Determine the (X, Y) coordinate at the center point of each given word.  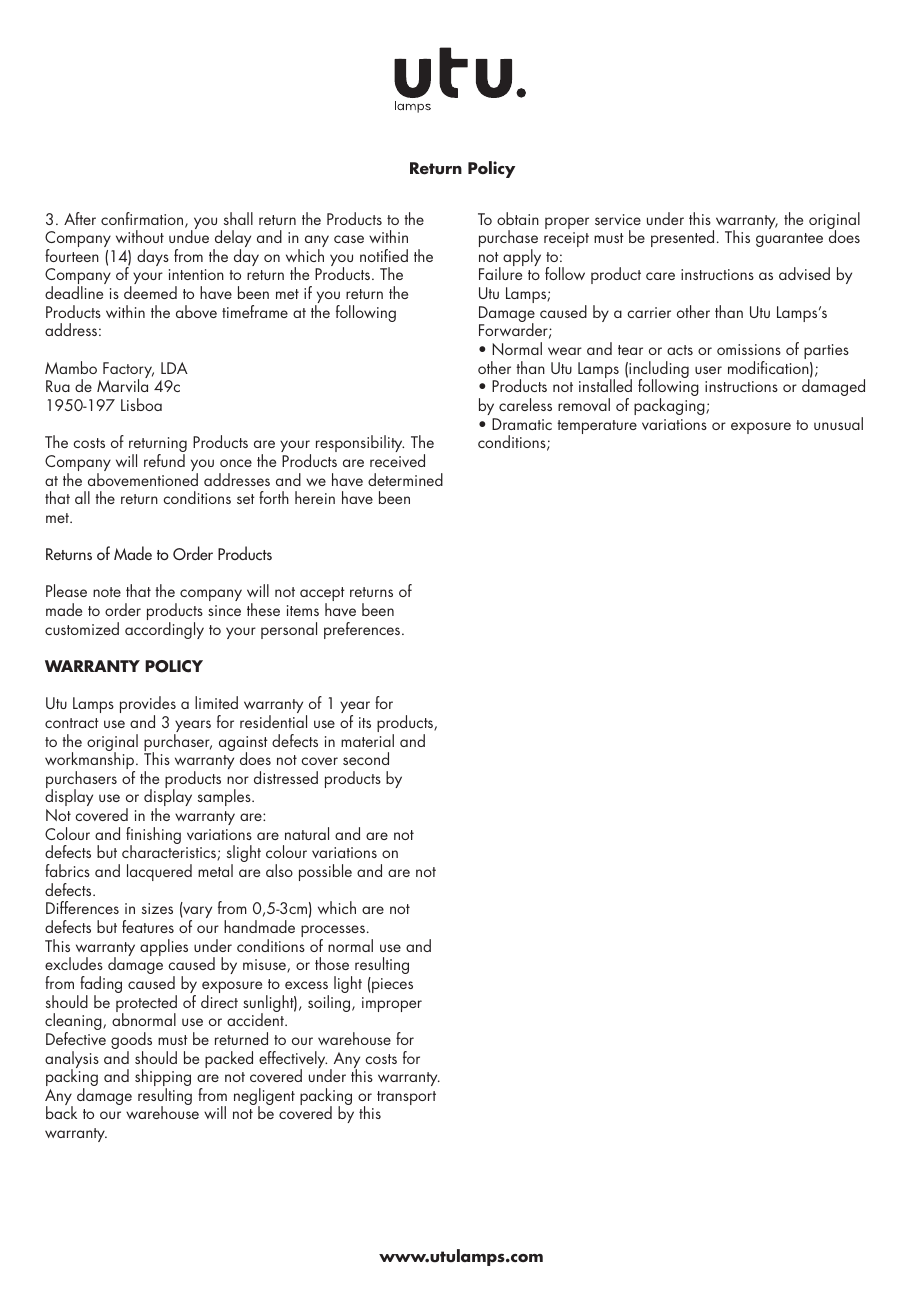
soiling (330, 1003)
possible (325, 872)
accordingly (164, 630)
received (397, 460)
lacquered (159, 872)
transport (406, 1098)
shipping (163, 1079)
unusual (838, 423)
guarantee (789, 240)
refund (164, 460)
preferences (363, 630)
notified (384, 255)
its (365, 722)
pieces (391, 985)
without (140, 236)
